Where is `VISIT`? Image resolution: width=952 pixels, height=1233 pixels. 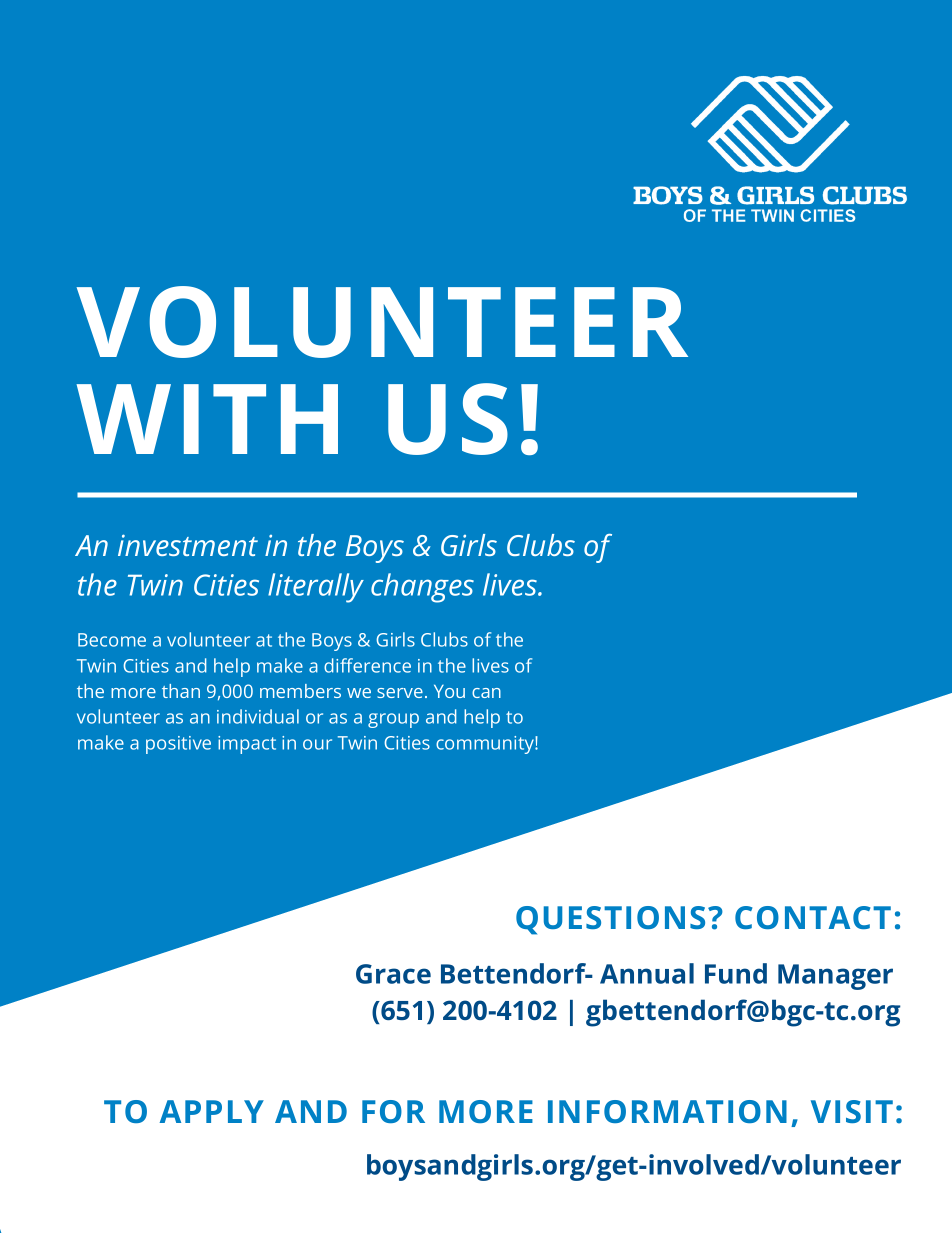
VISIT is located at coordinates (852, 1111).
